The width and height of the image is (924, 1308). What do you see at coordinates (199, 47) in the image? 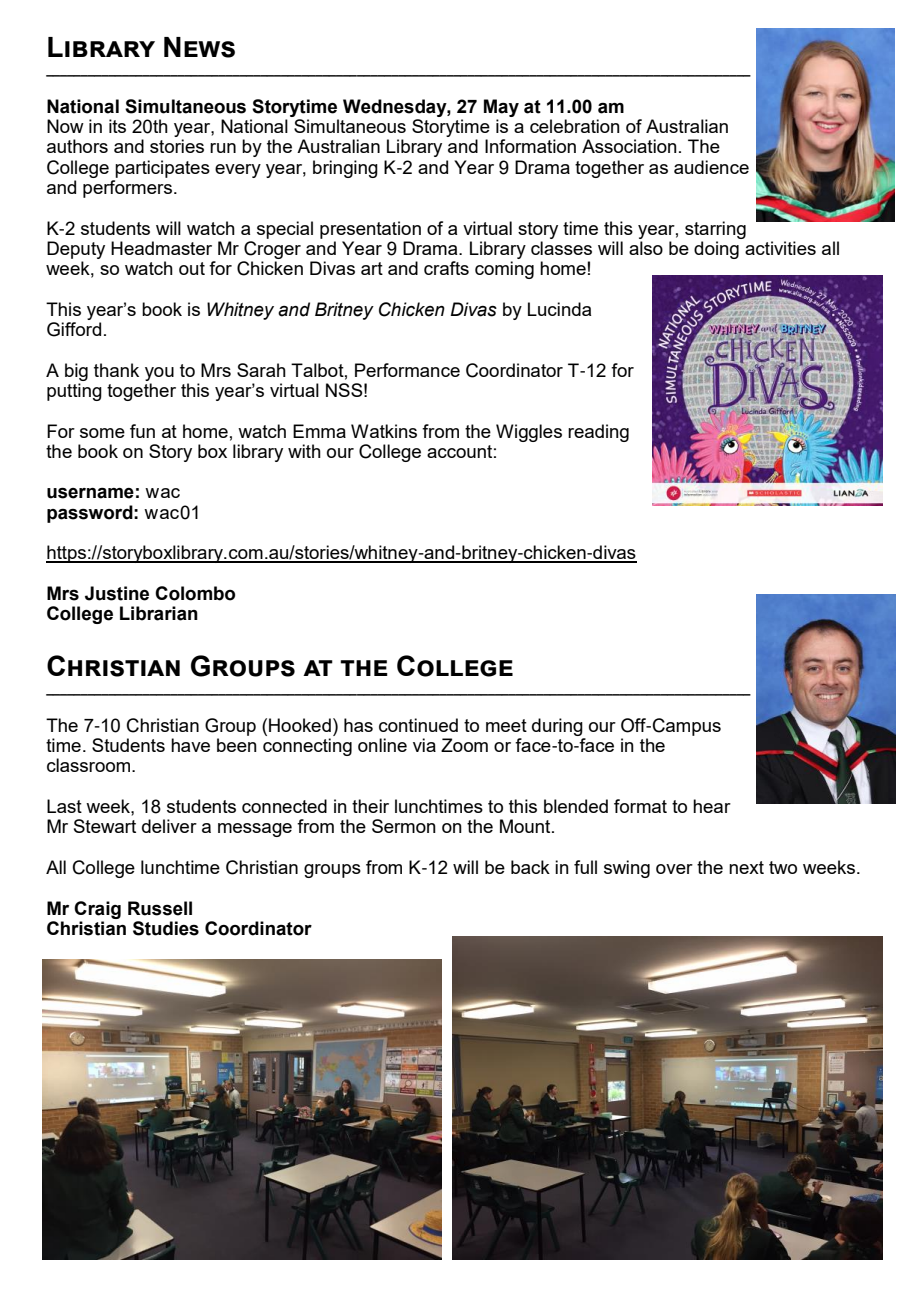
I see `News` at bounding box center [199, 47].
